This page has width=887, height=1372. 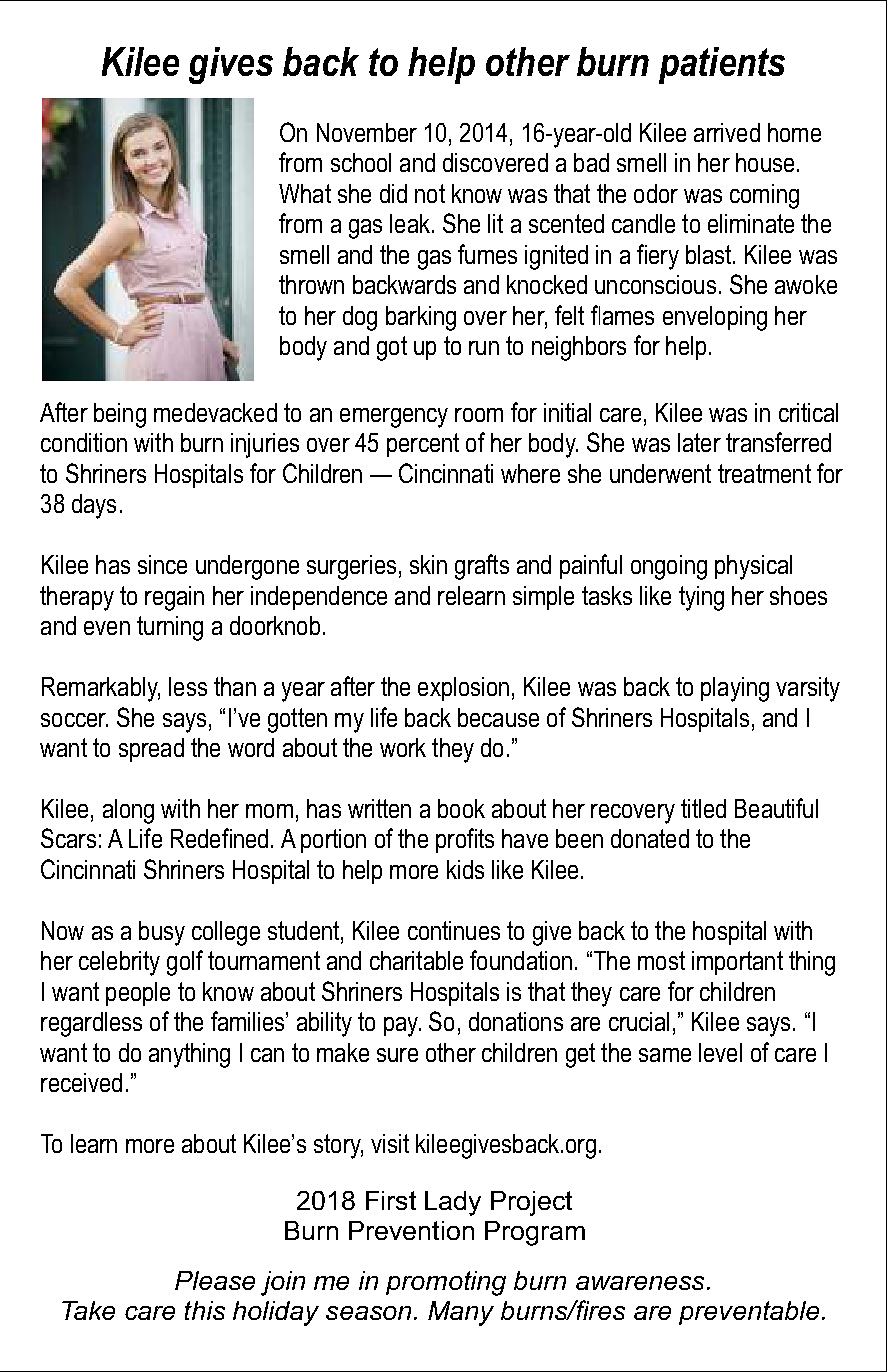 I want to click on level, so click(x=720, y=1052).
